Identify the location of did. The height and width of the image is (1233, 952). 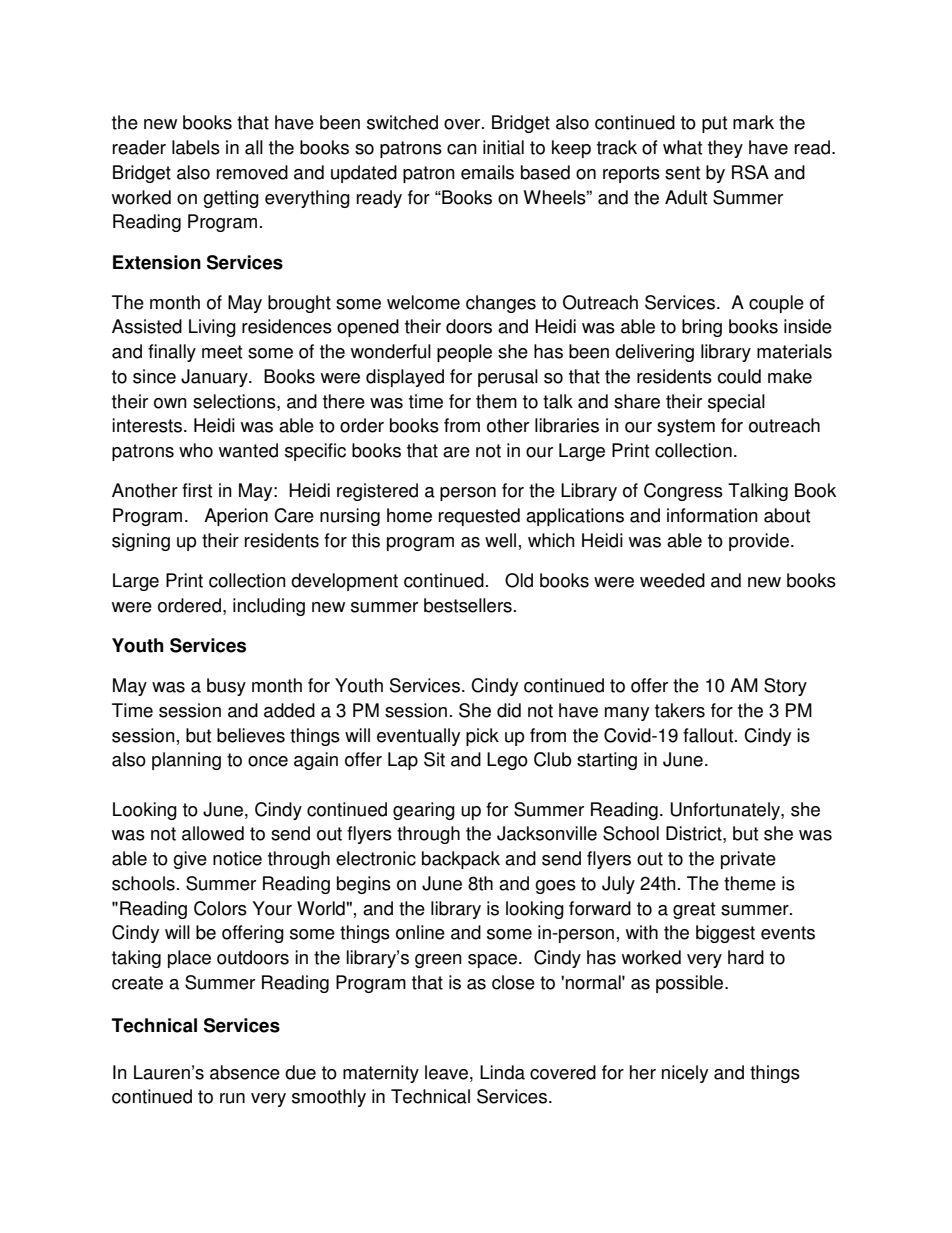
(509, 710).
